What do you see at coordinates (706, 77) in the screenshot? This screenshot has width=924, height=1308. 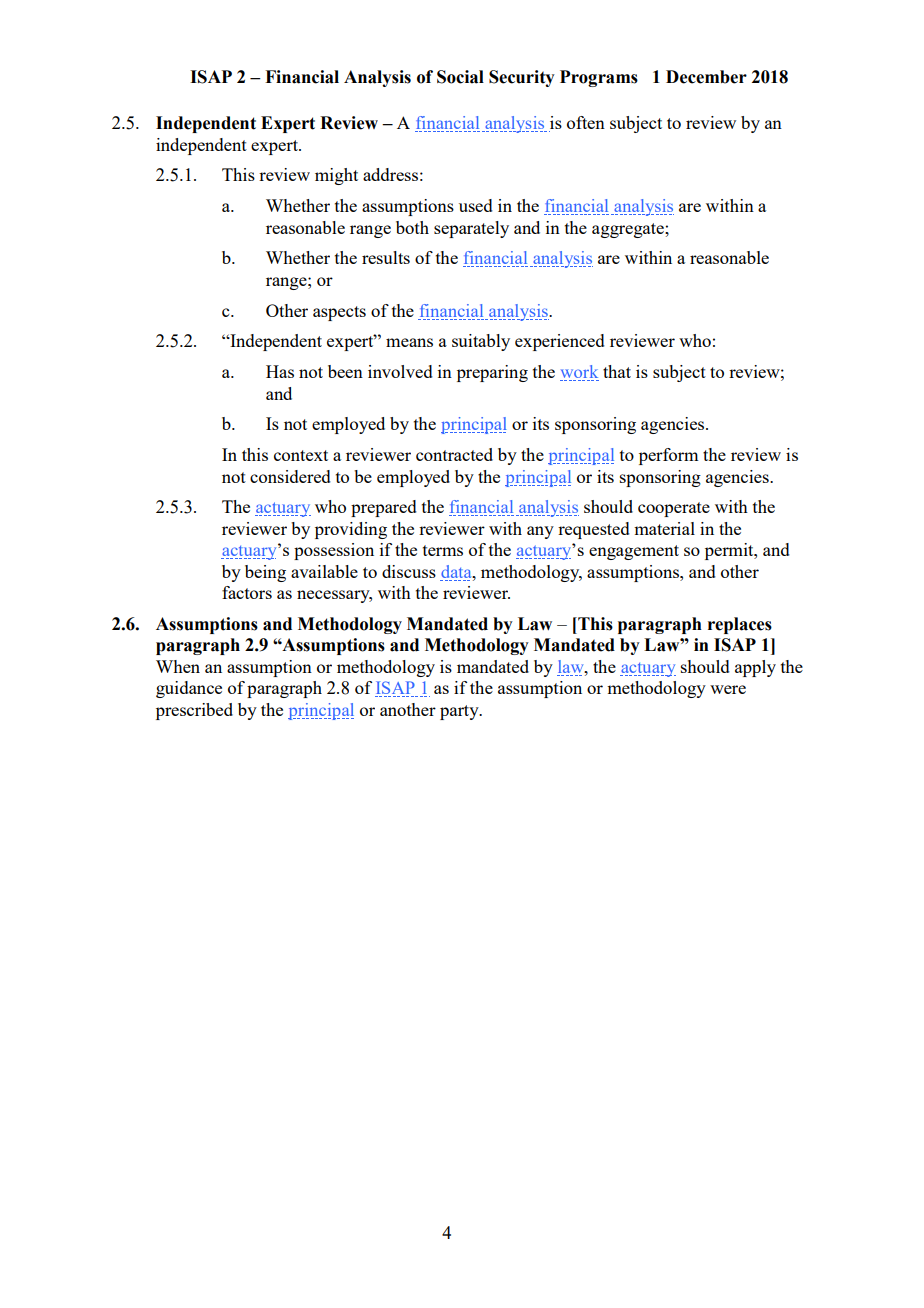 I see `December` at bounding box center [706, 77].
